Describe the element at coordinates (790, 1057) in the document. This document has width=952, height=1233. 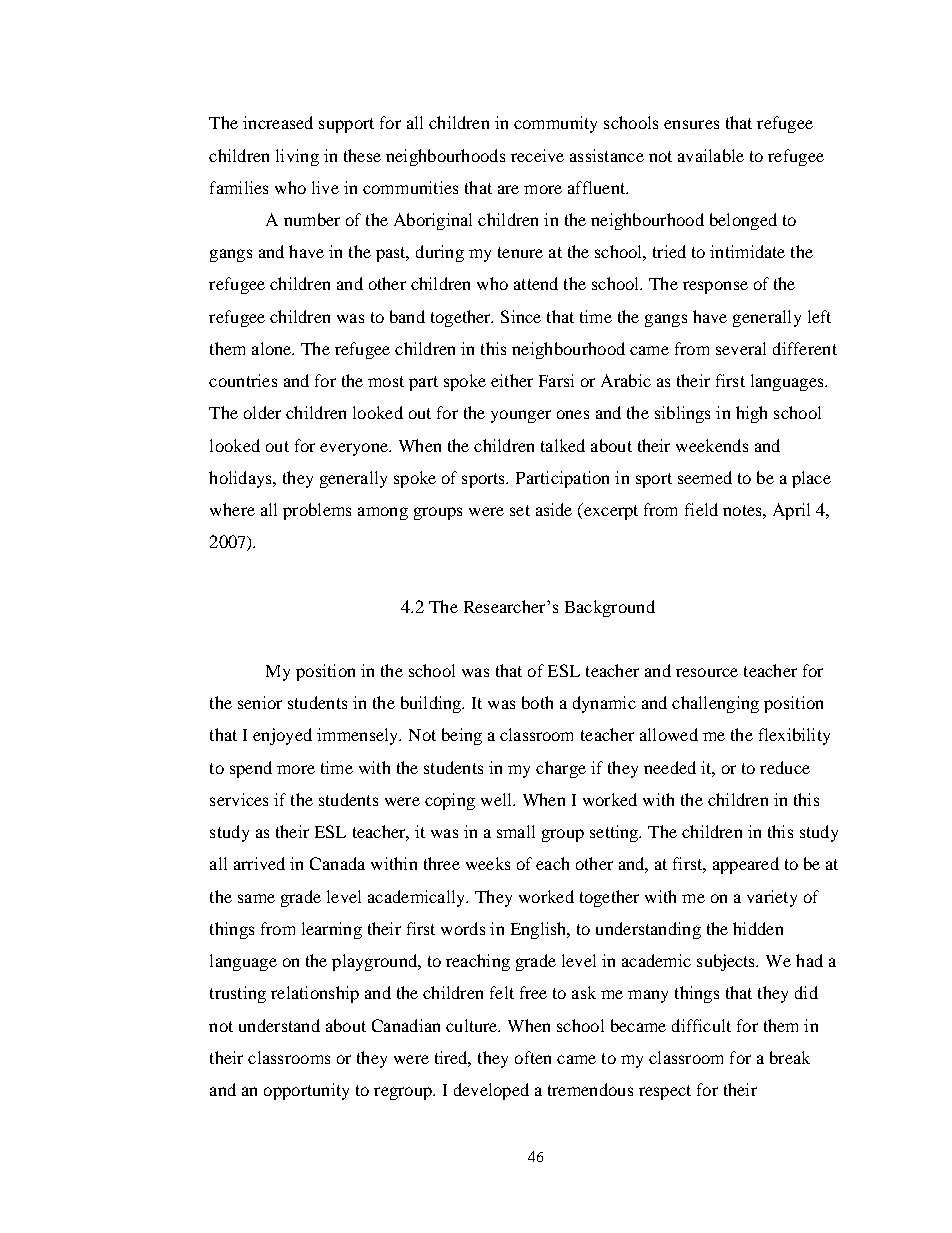
I see `break` at that location.
